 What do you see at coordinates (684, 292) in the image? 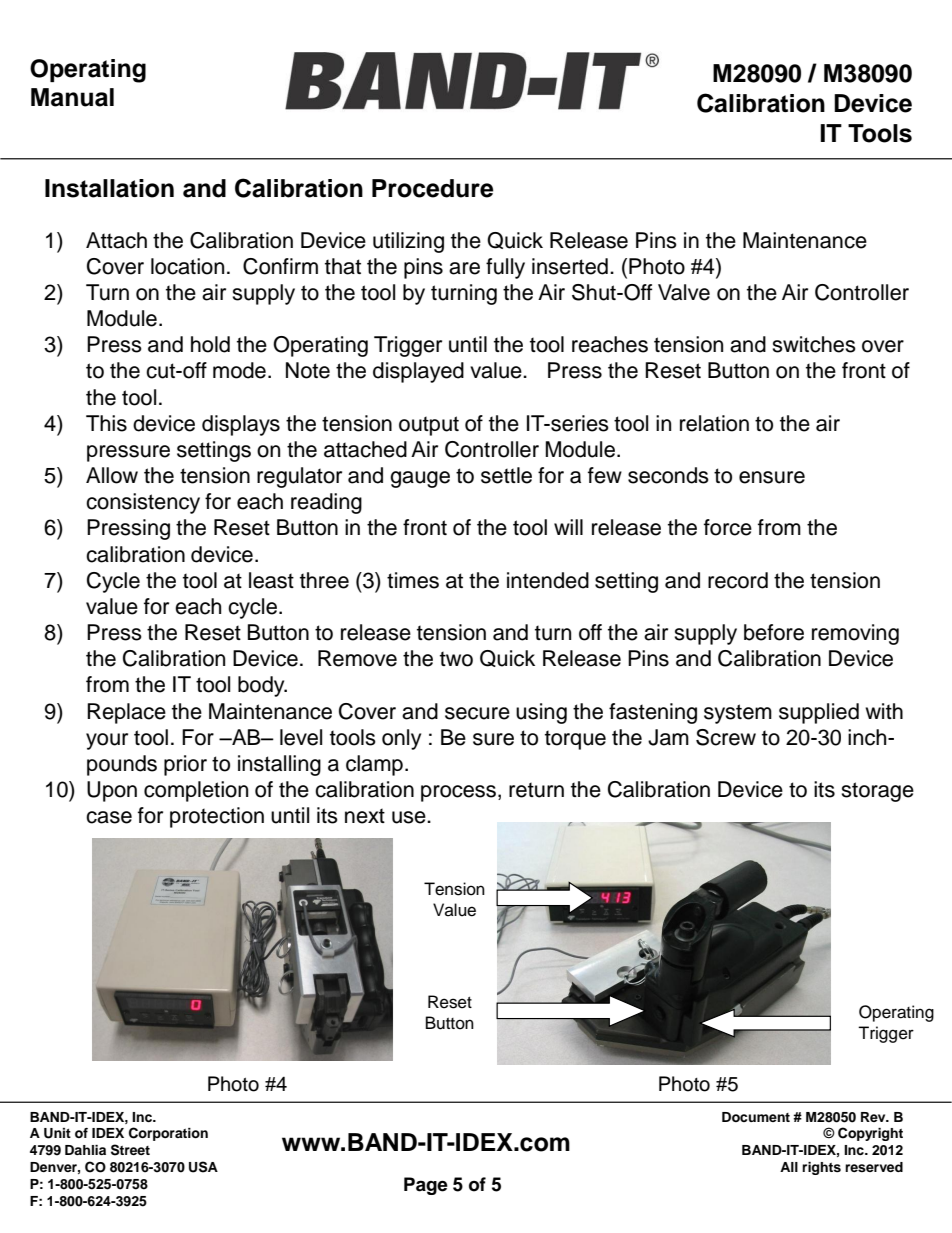
I see `Valve` at bounding box center [684, 292].
